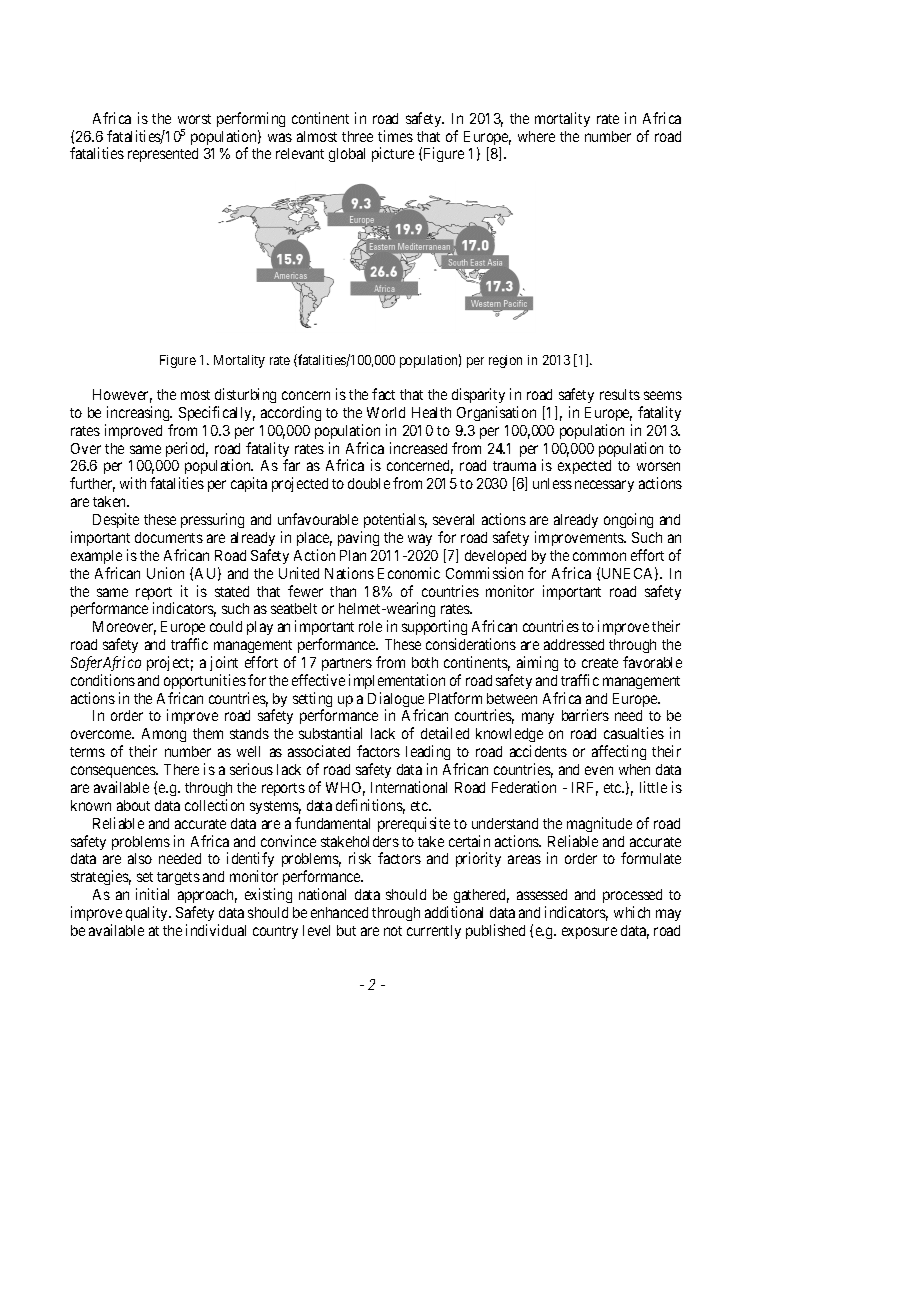  I want to click on opportunities, so click(205, 681).
